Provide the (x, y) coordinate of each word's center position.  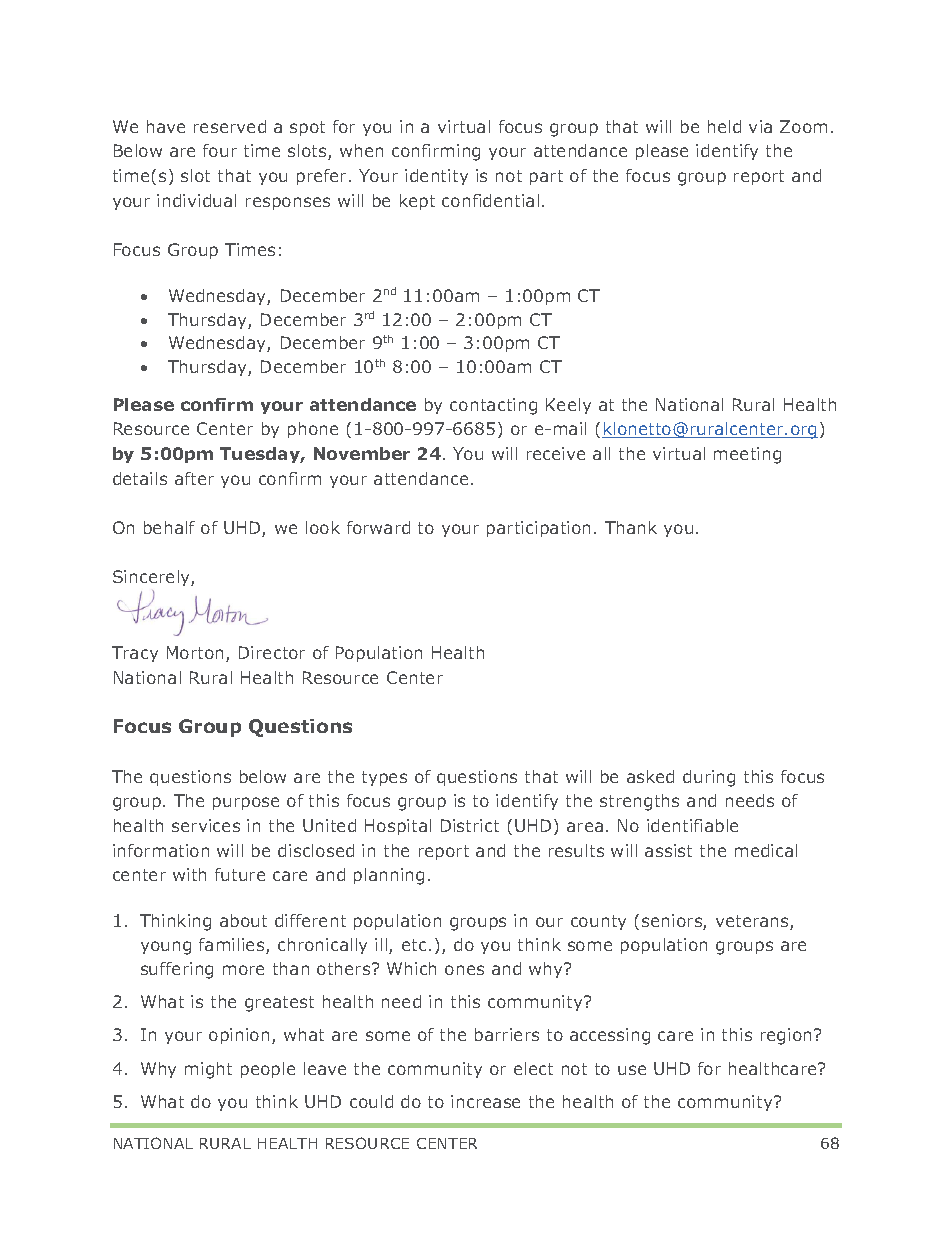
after (194, 478)
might (208, 1070)
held (724, 126)
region (786, 1036)
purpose (246, 803)
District (470, 825)
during (709, 778)
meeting (747, 455)
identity (436, 177)
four (220, 150)
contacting (493, 406)
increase (485, 1101)
